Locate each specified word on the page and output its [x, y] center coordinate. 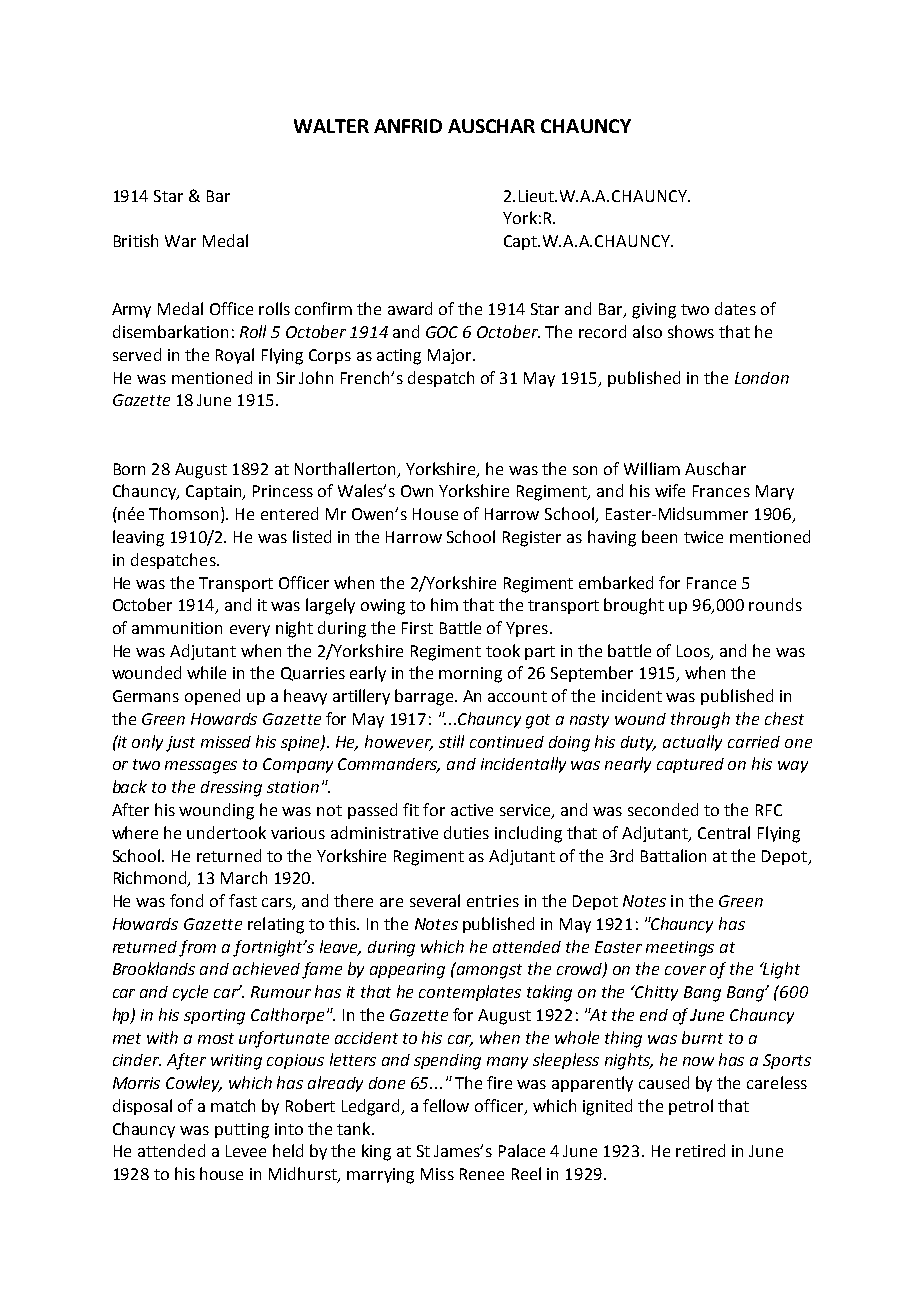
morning [470, 675]
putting [242, 1131]
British [136, 240]
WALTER [331, 126]
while [206, 672]
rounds [775, 604]
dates [735, 308]
